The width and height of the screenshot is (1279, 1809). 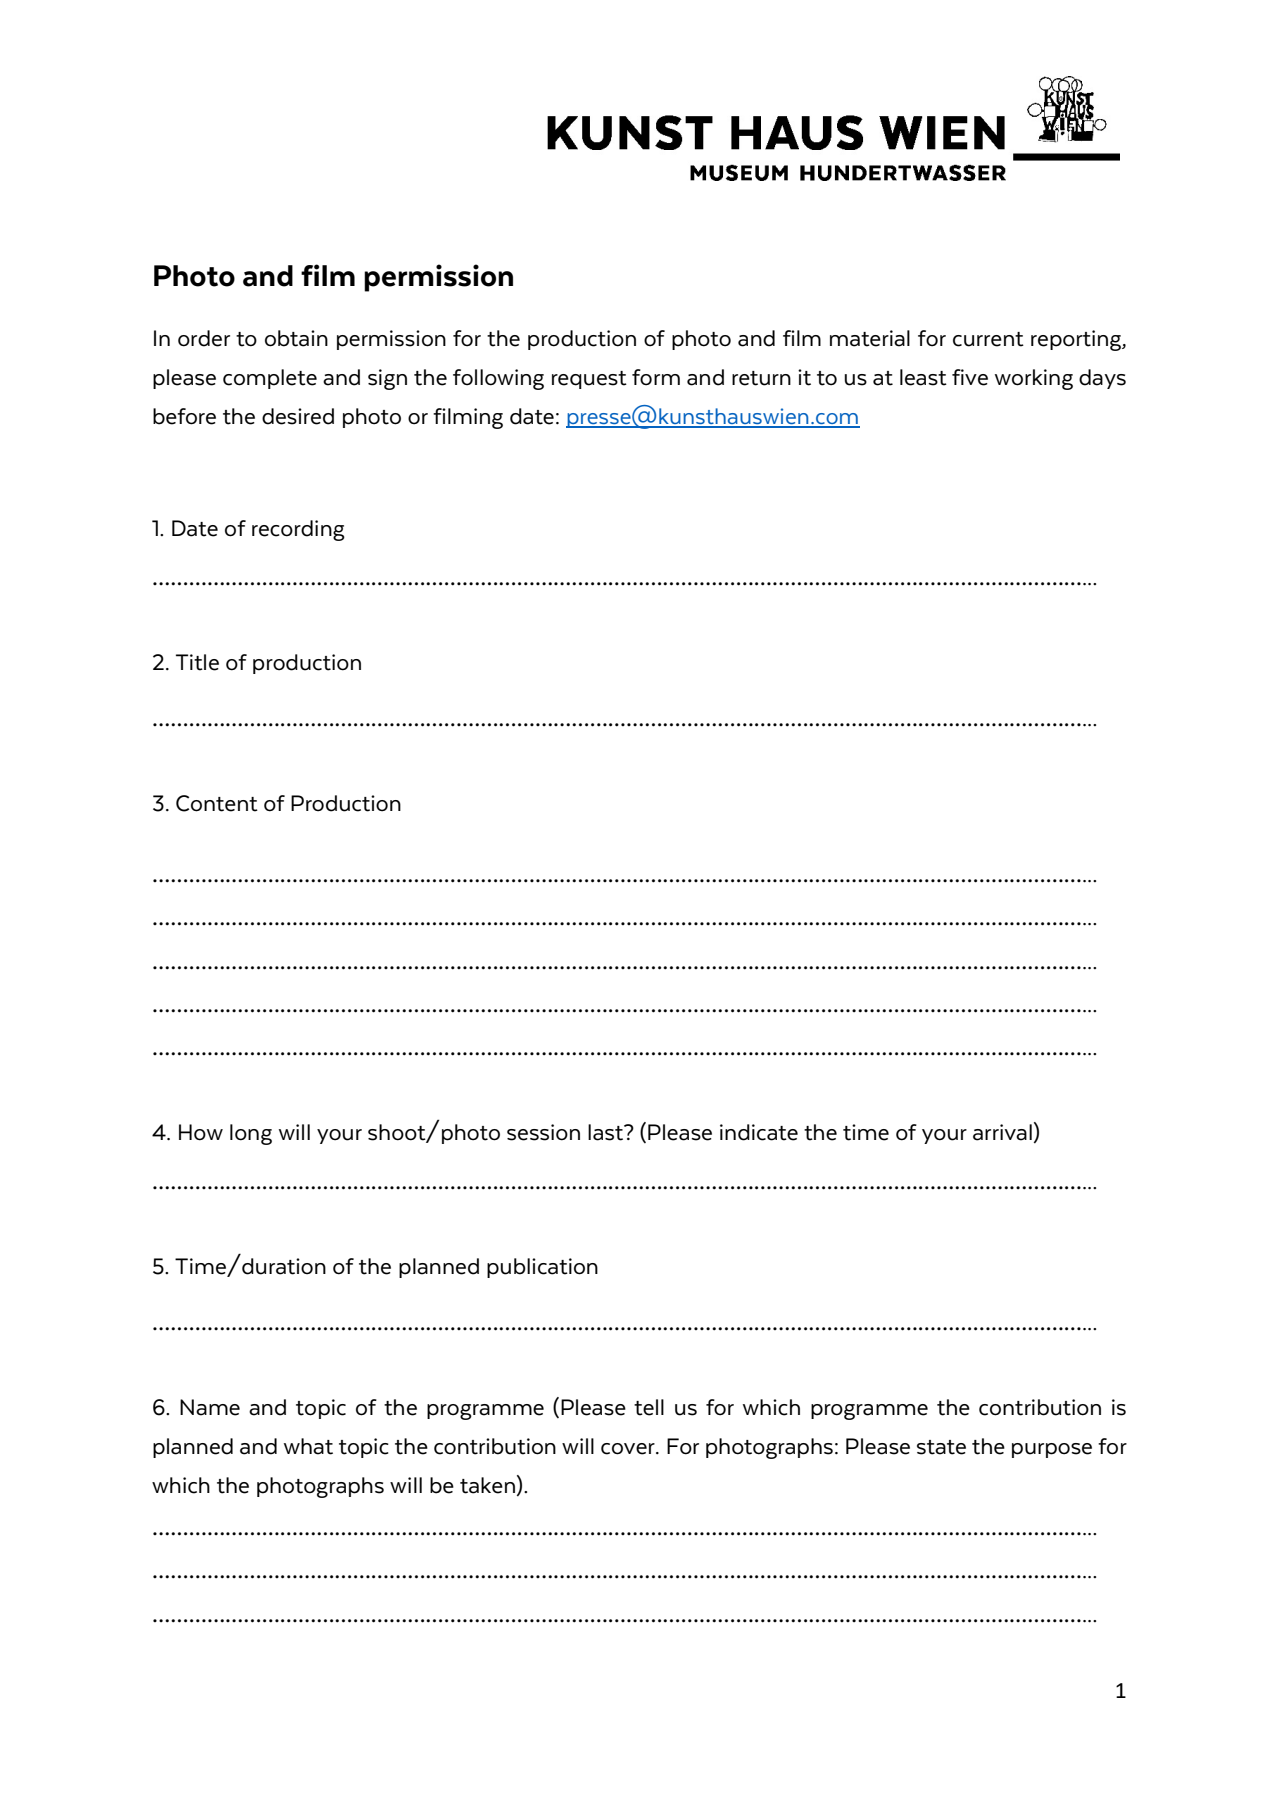 I want to click on How, so click(x=201, y=1132).
